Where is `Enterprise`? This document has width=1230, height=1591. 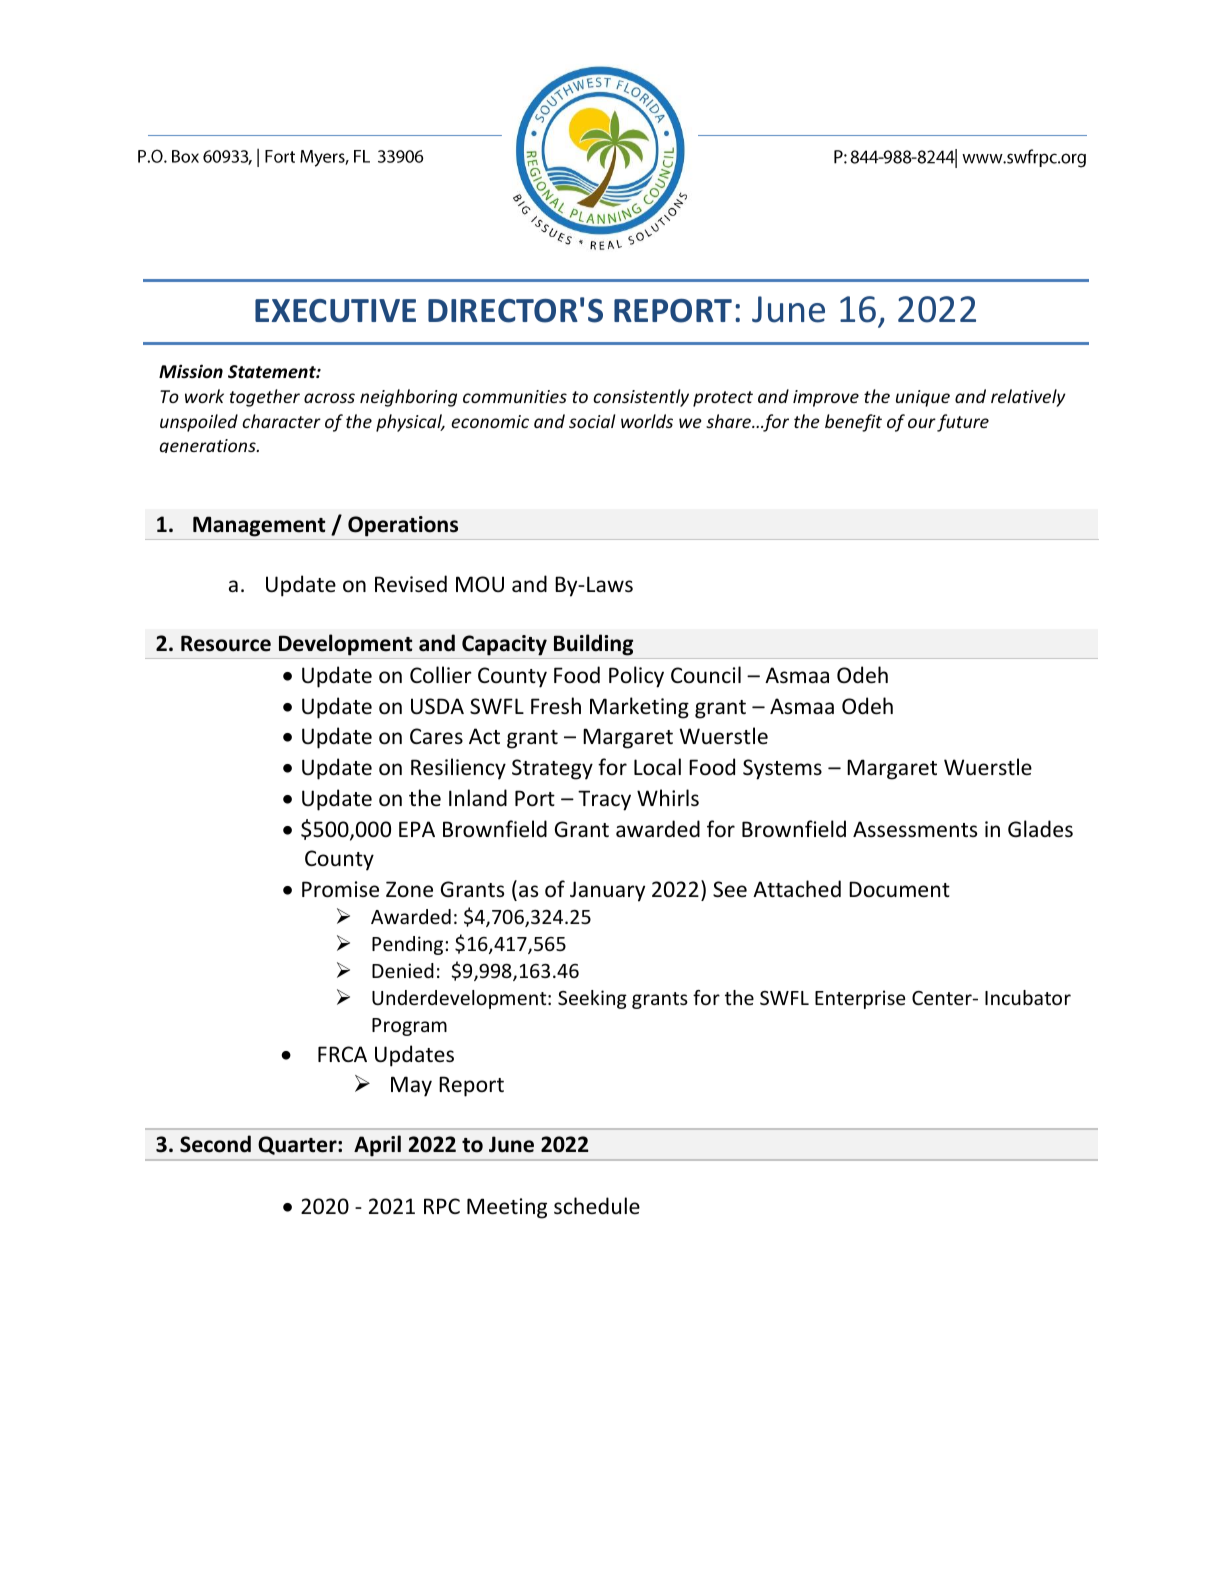
Enterprise is located at coordinates (860, 999).
